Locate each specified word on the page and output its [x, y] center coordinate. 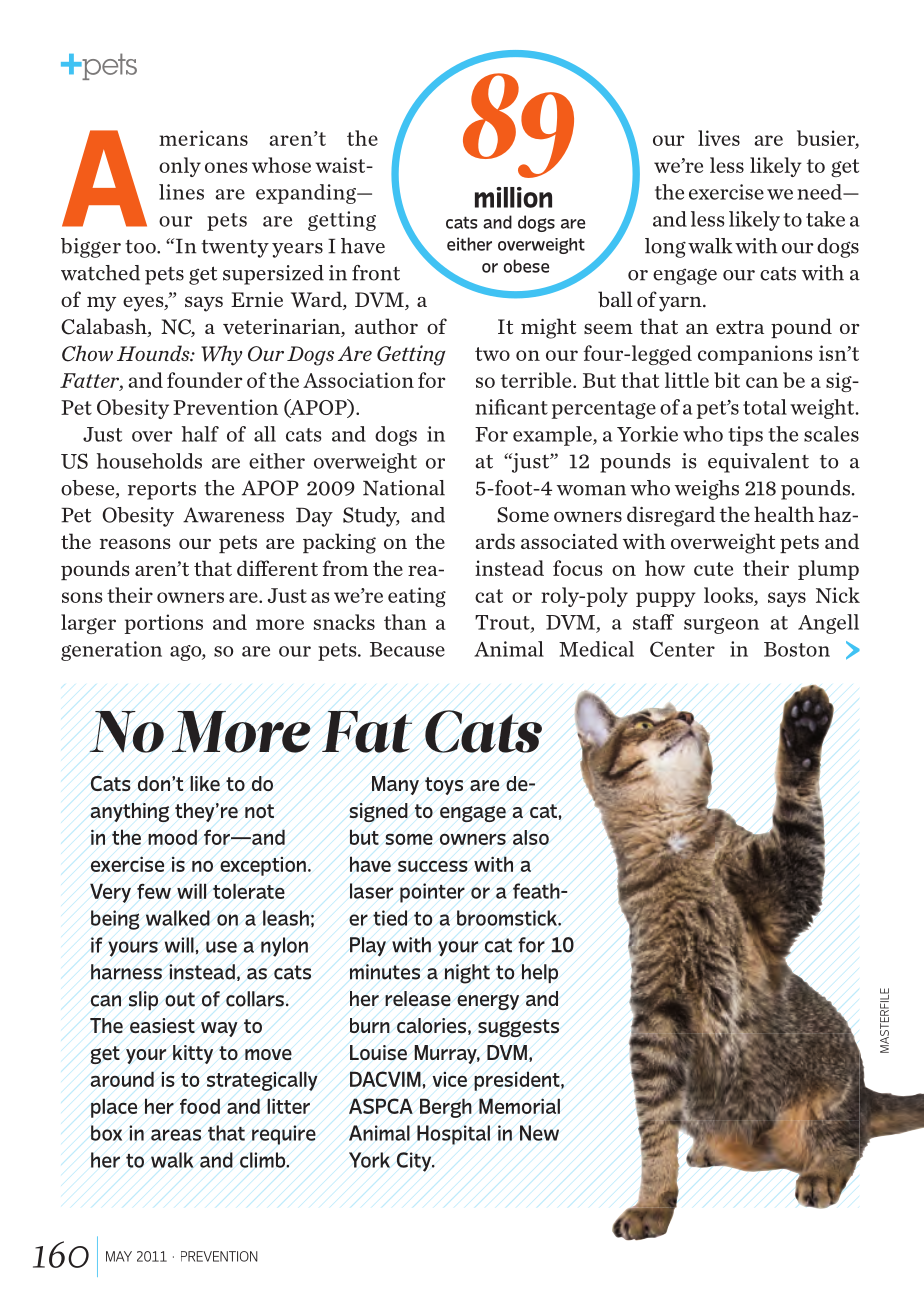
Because [407, 649]
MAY [119, 1256]
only [180, 167]
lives [719, 138]
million [513, 197]
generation [111, 651]
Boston [797, 649]
